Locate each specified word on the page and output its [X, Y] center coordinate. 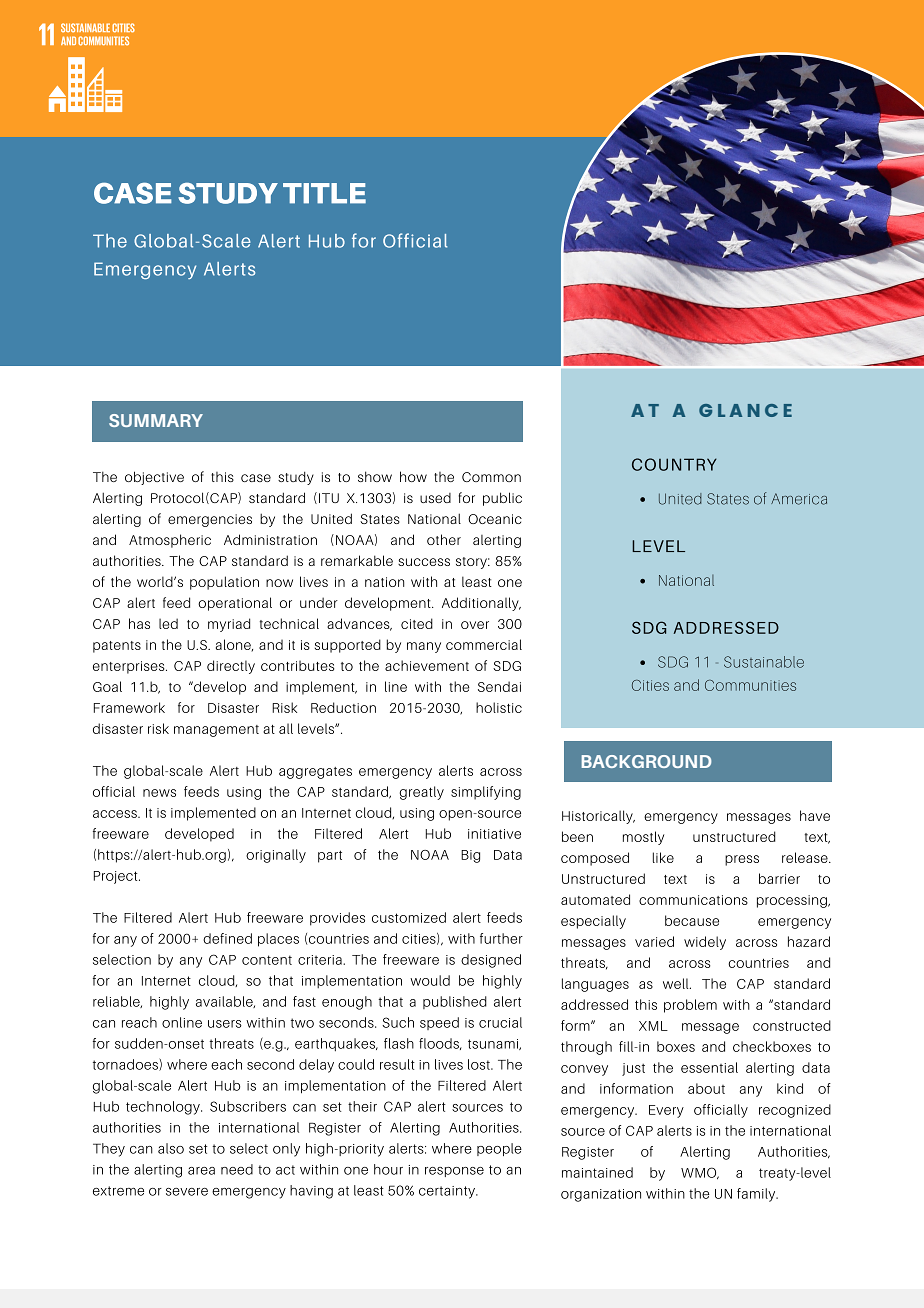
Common [491, 477]
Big [470, 856]
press [742, 860]
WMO [700, 1173]
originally [276, 856]
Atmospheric [170, 541]
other [444, 539]
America [799, 499]
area [201, 1171]
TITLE [324, 193]
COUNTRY [674, 464]
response [454, 1172]
